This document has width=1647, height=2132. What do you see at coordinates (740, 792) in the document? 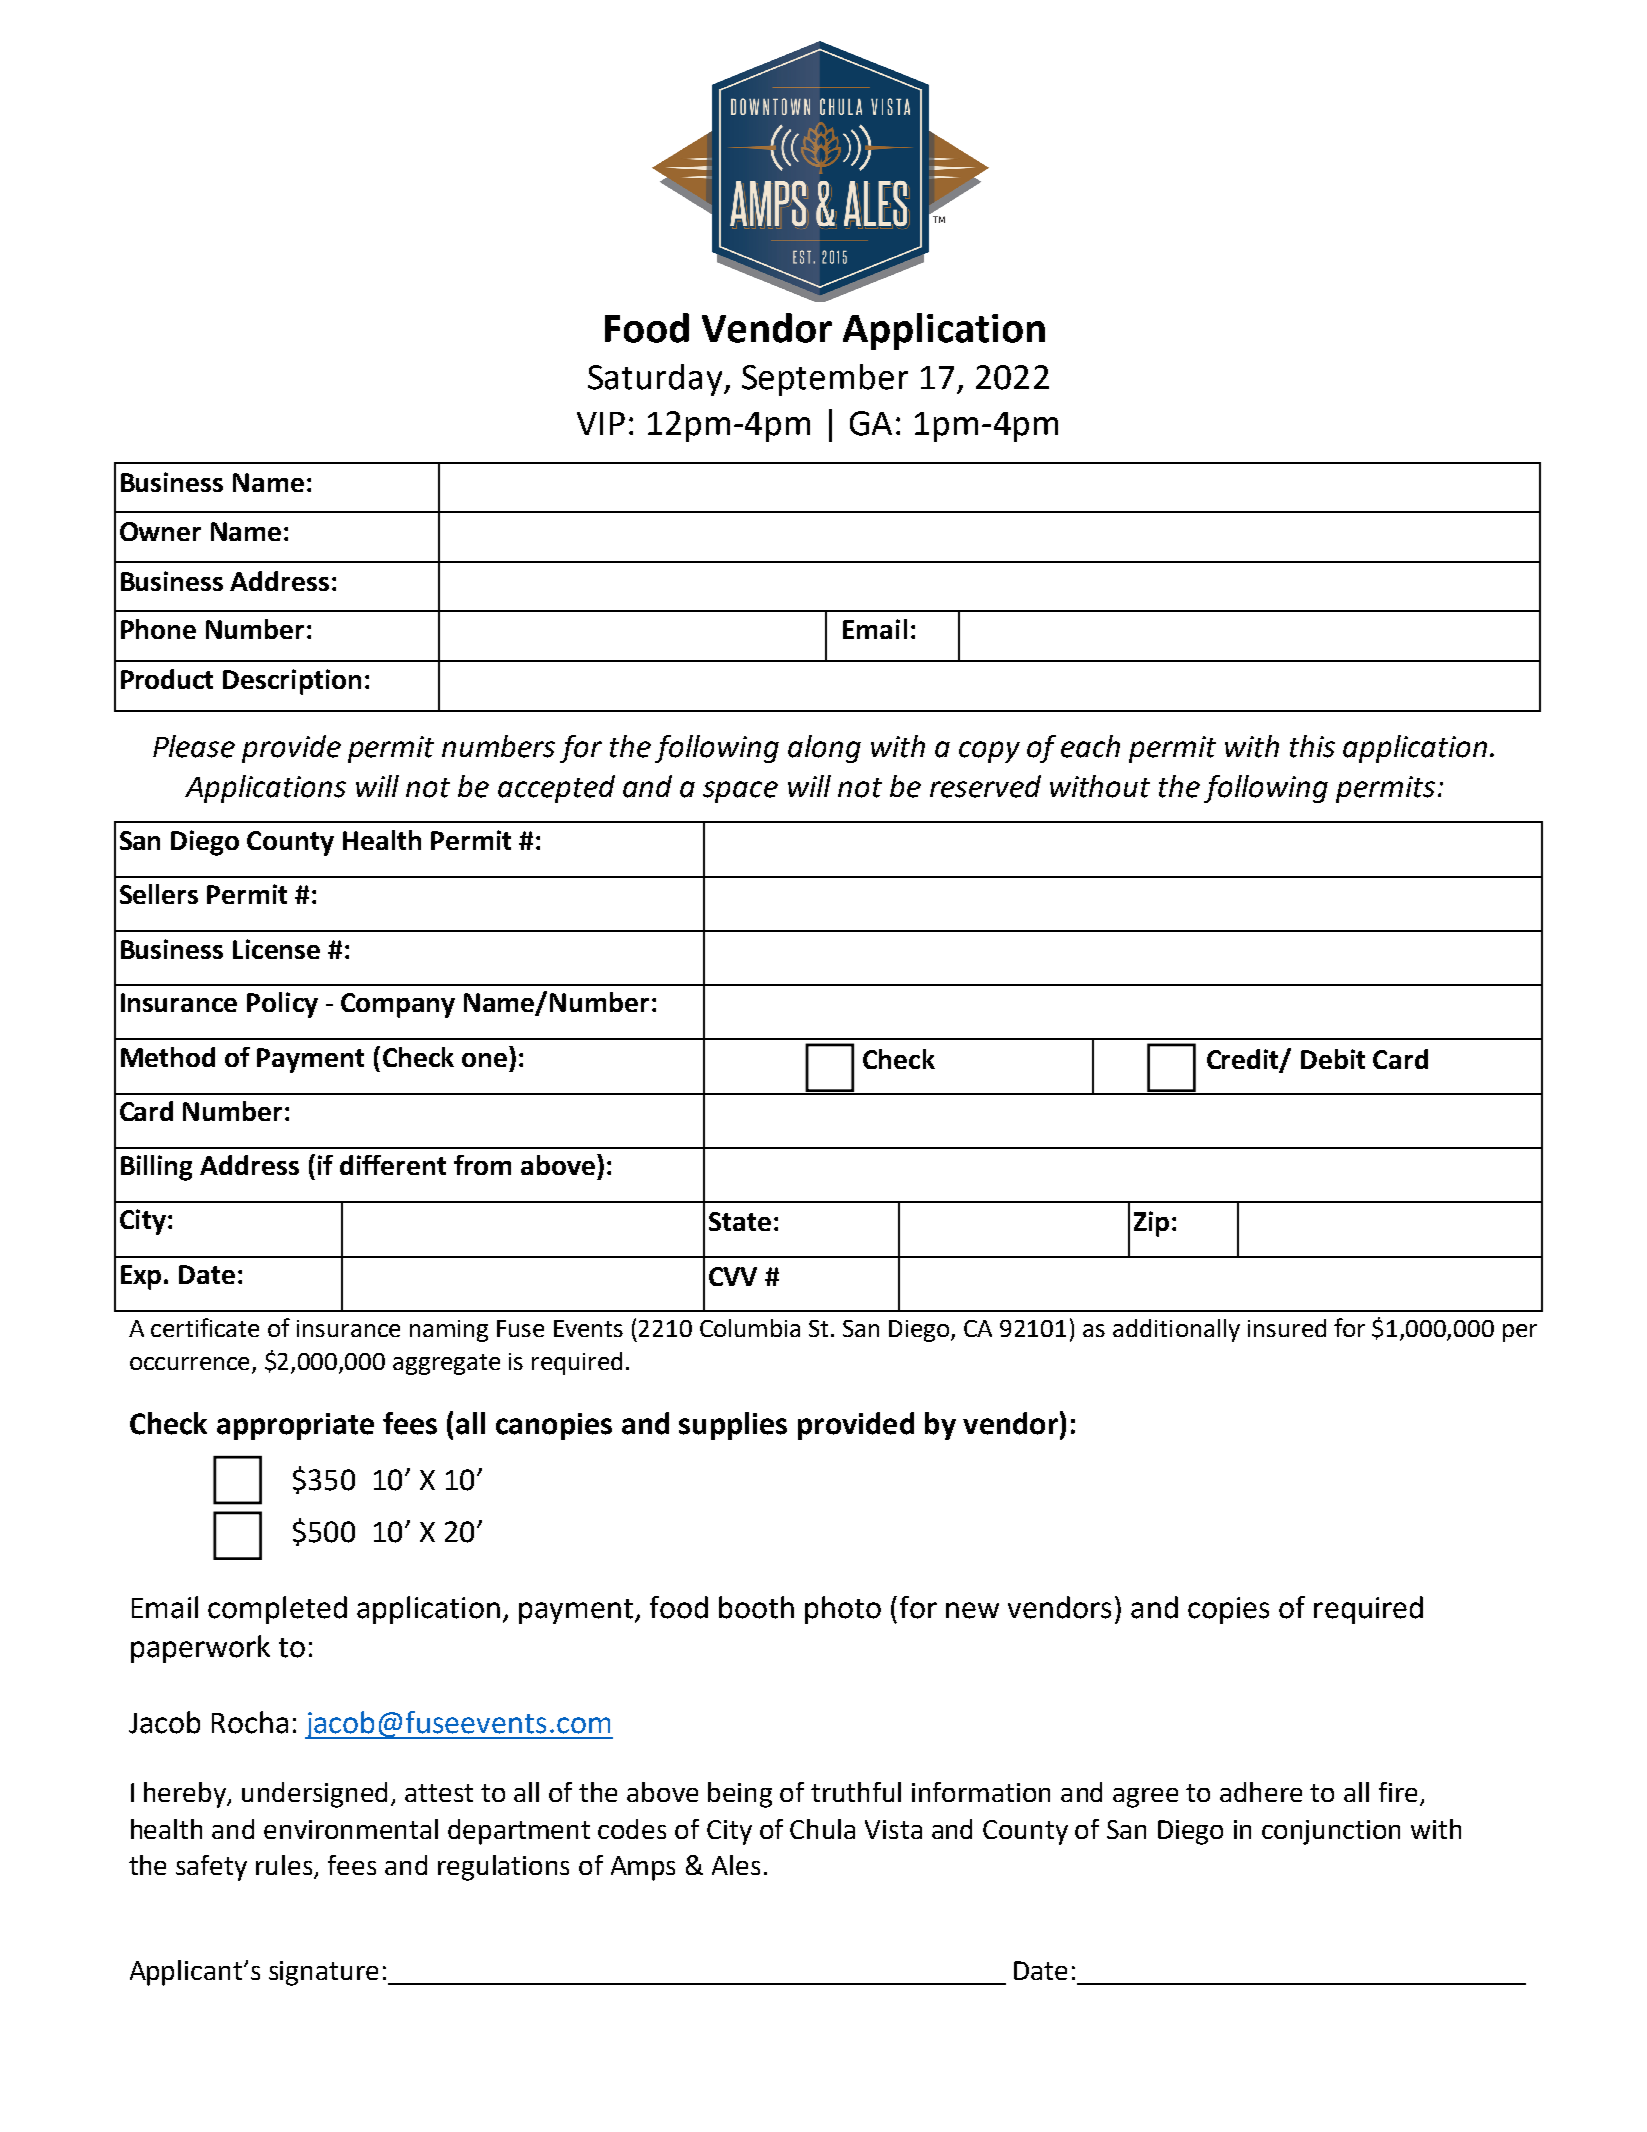
I see `space` at bounding box center [740, 792].
